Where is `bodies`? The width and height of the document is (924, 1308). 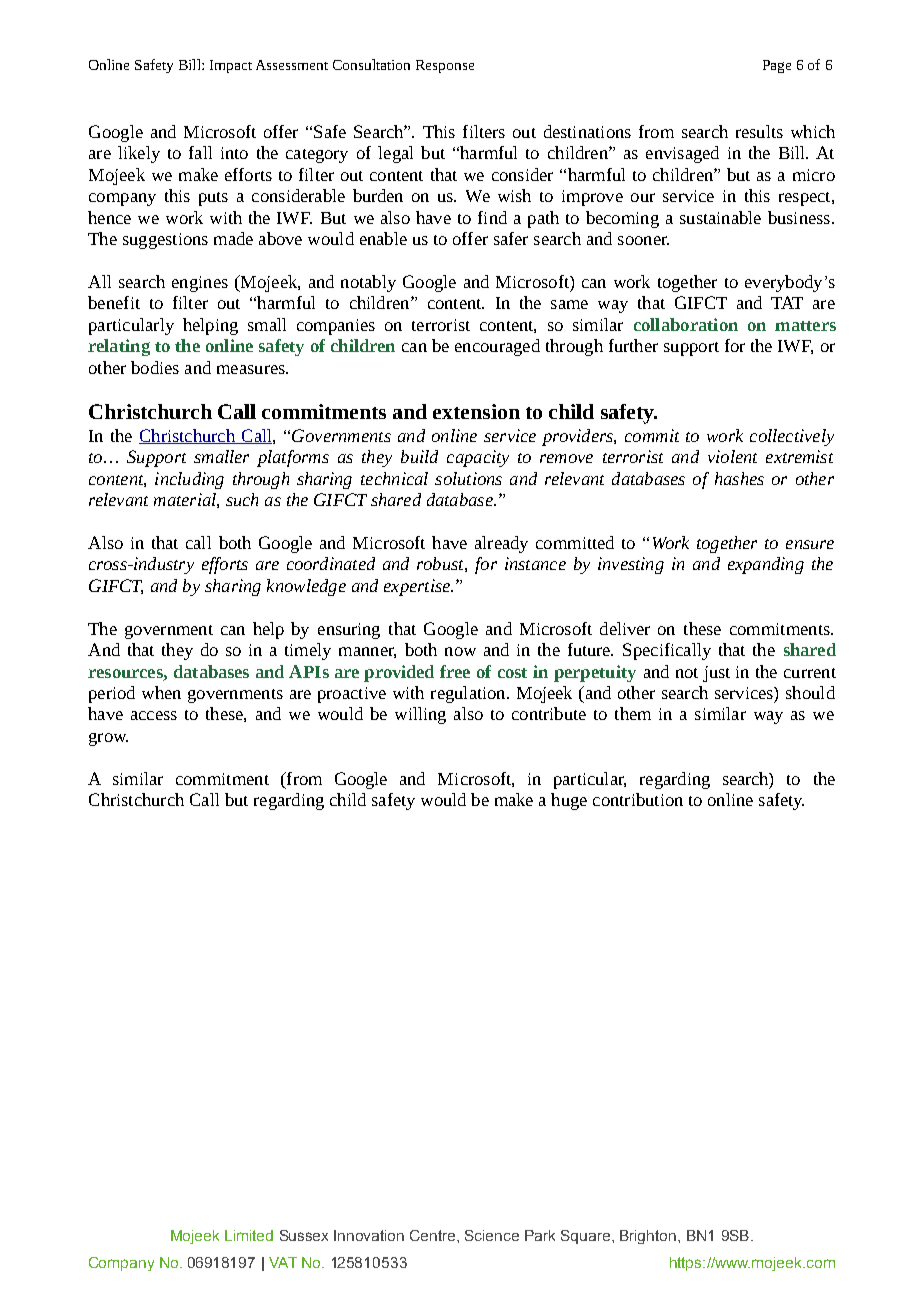 bodies is located at coordinates (155, 367).
